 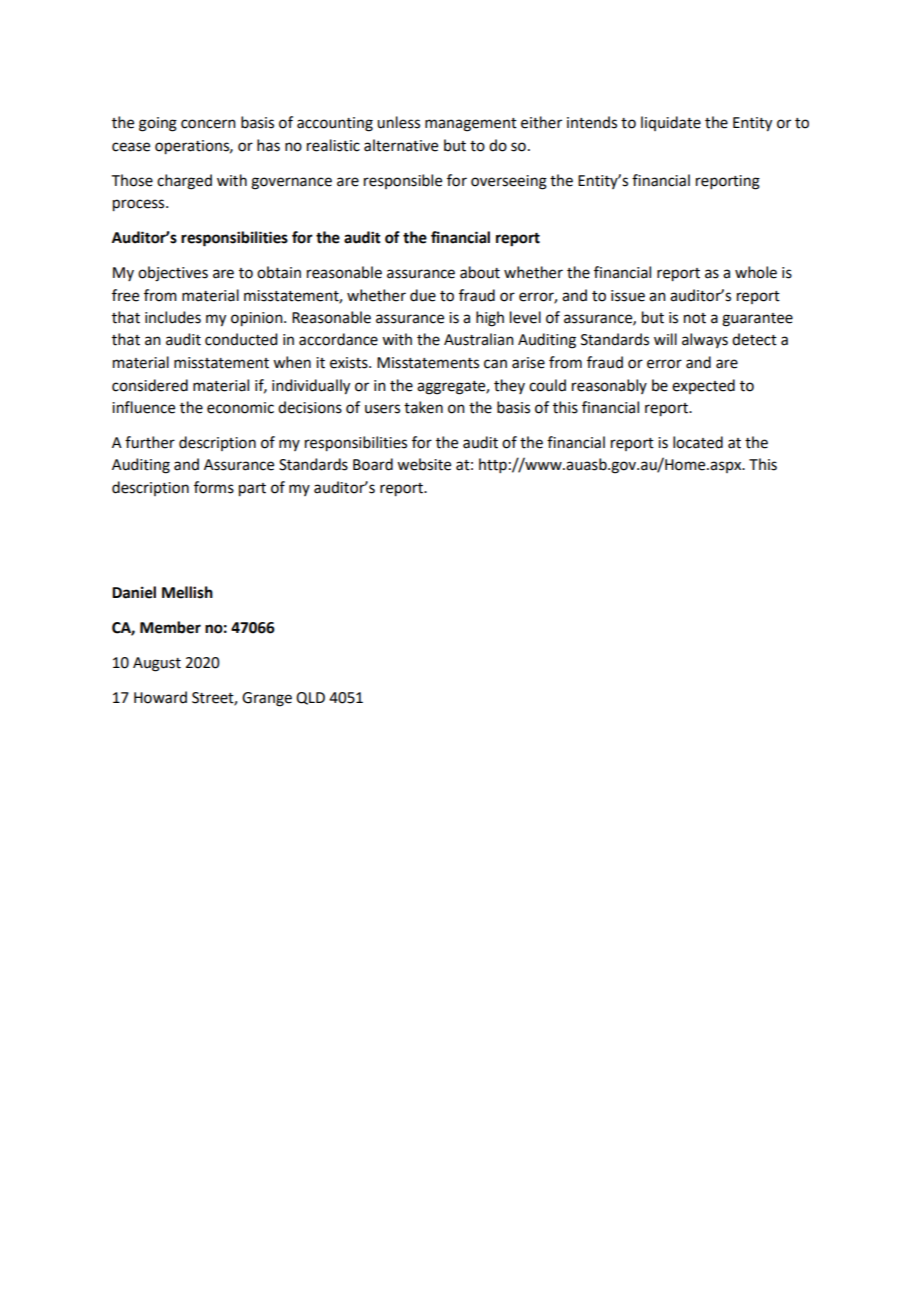 What do you see at coordinates (160, 697) in the screenshot?
I see `Howard` at bounding box center [160, 697].
